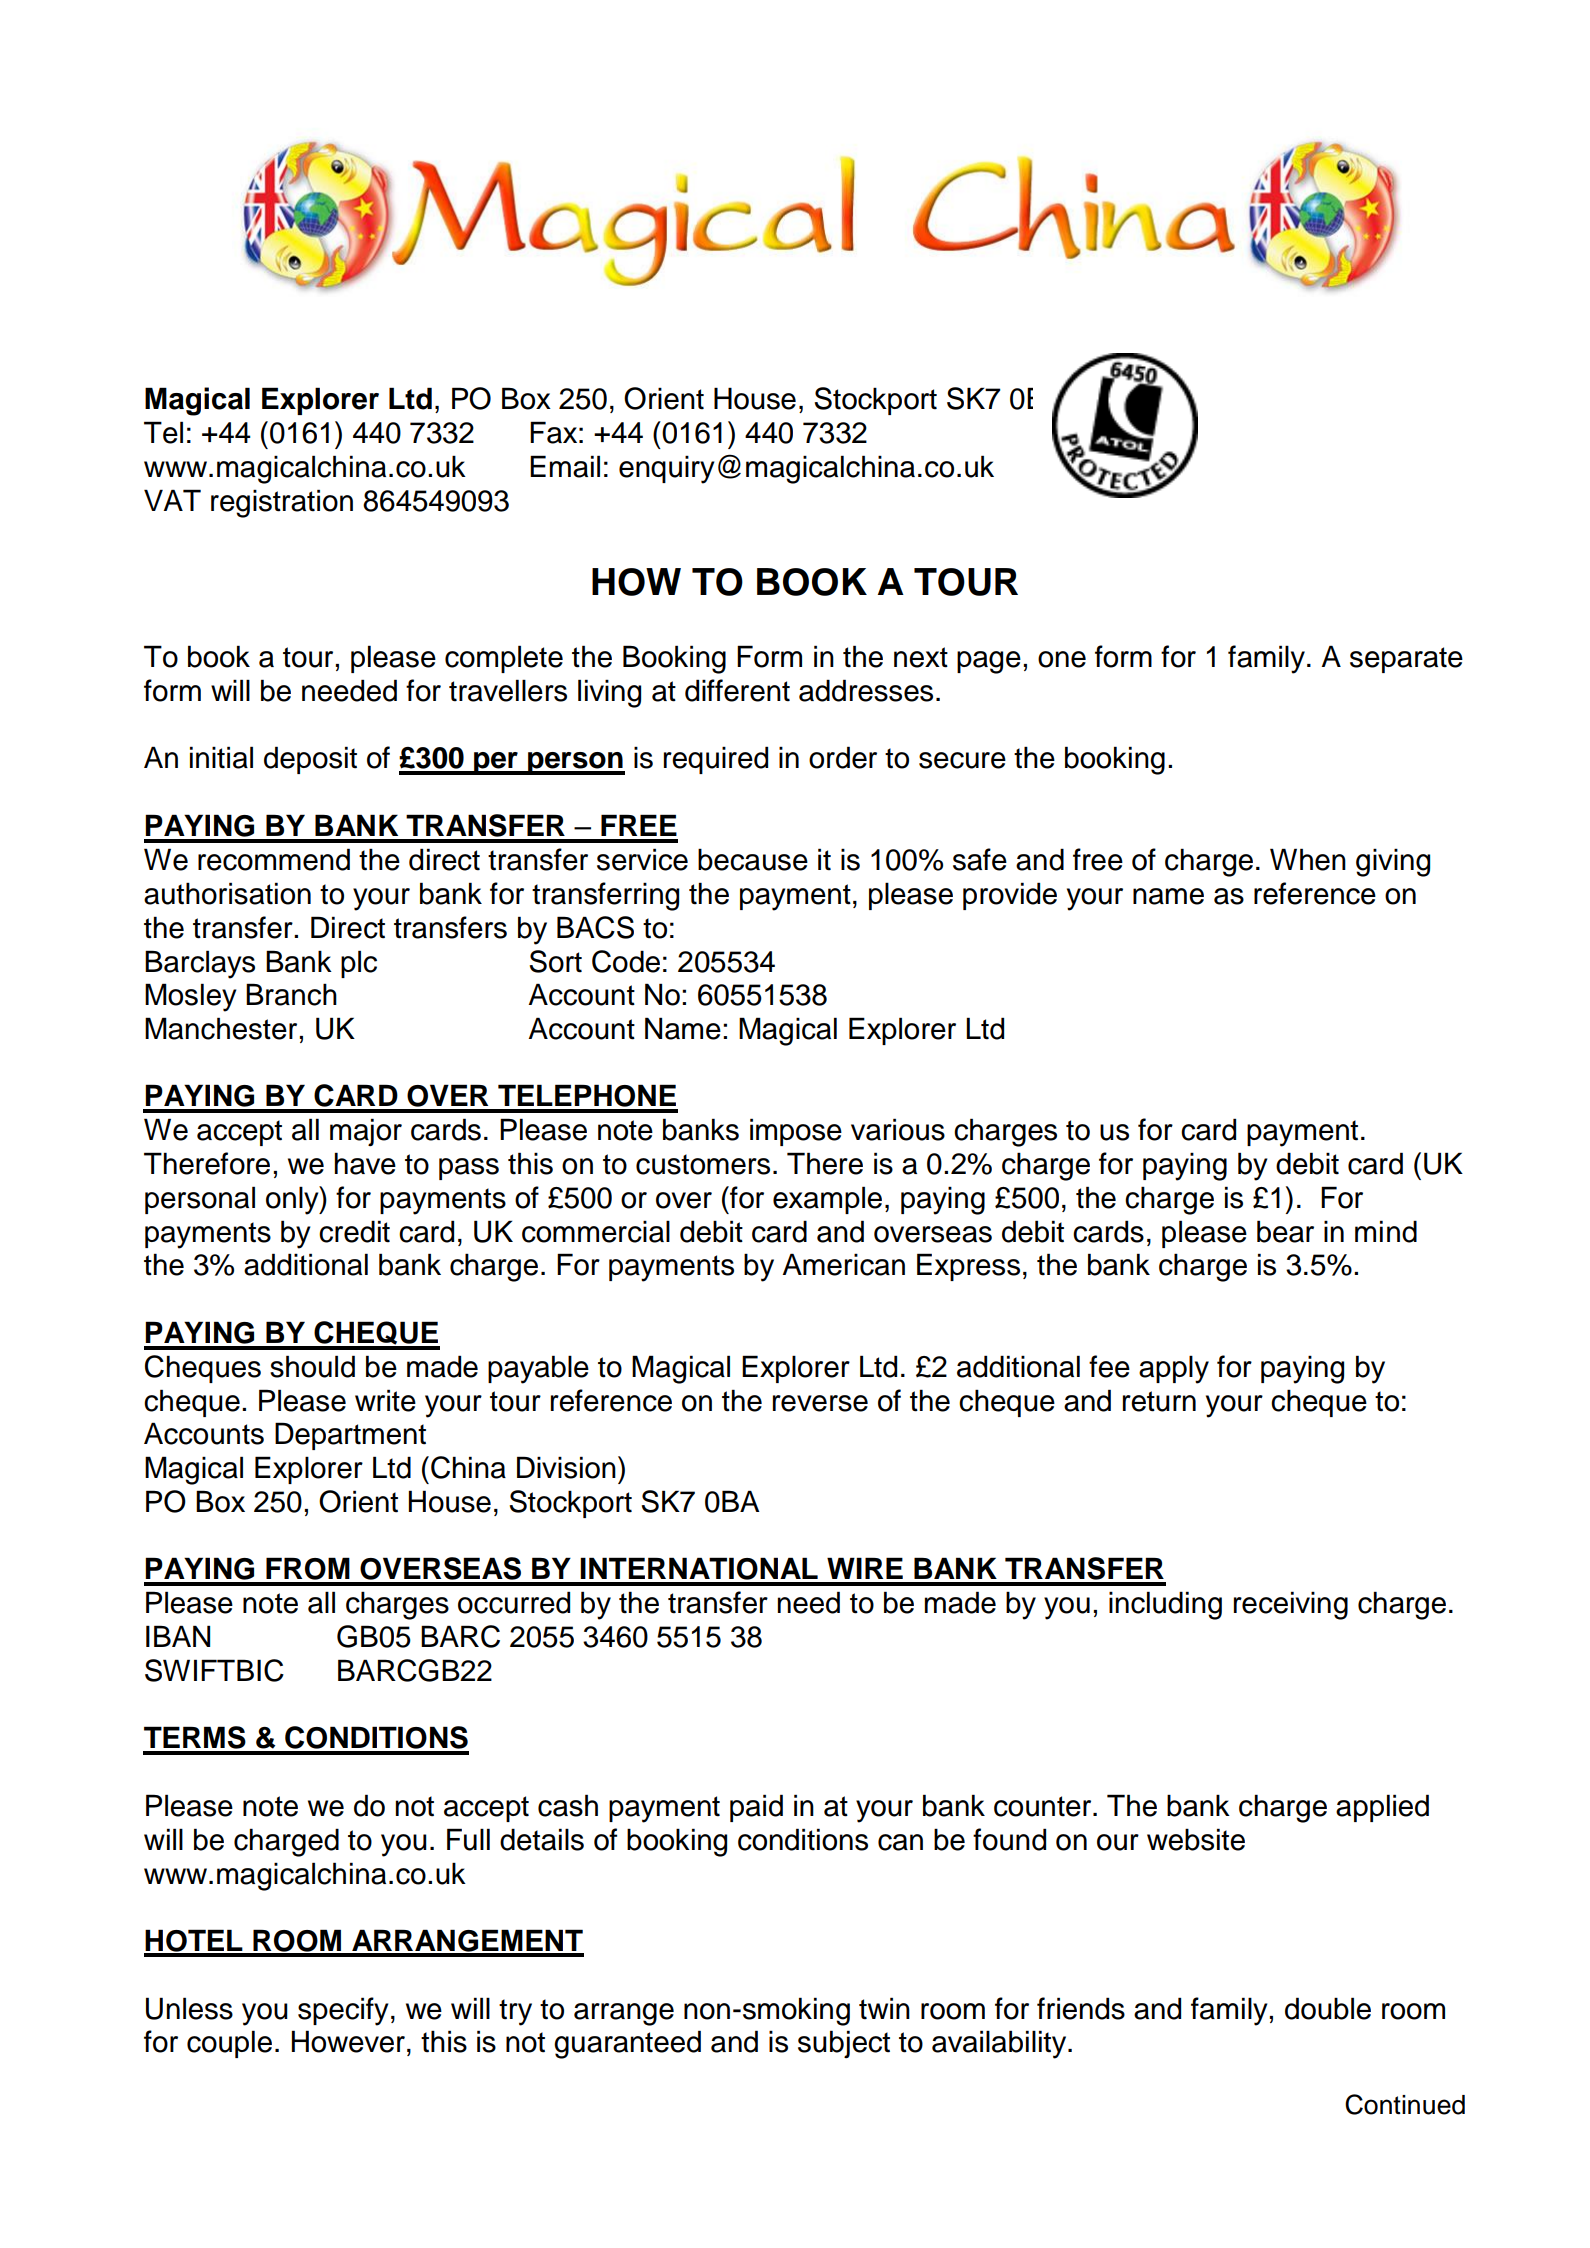  What do you see at coordinates (1291, 1605) in the screenshot?
I see `receiving` at bounding box center [1291, 1605].
